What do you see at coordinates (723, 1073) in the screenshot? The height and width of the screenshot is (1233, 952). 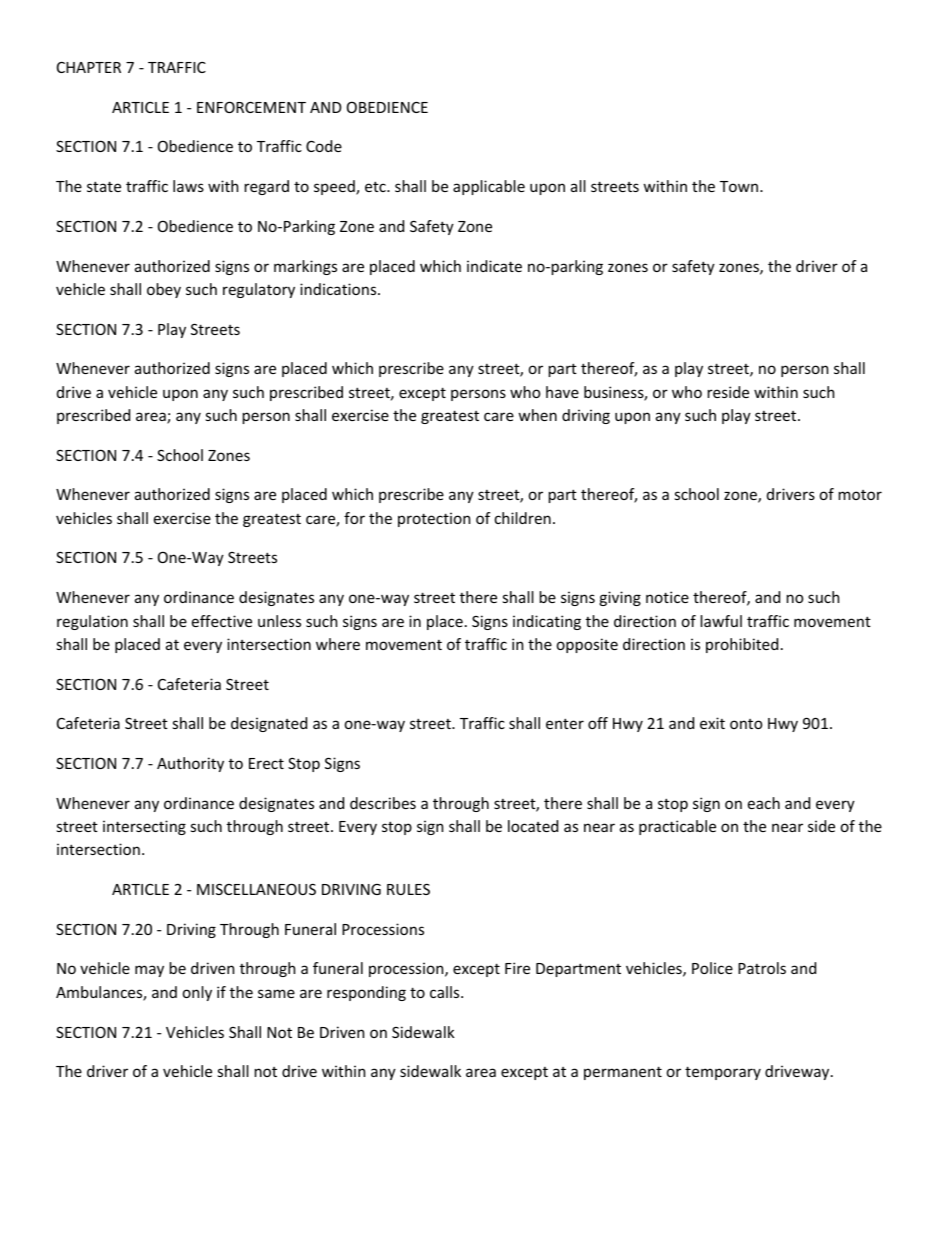 I see `temporary` at bounding box center [723, 1073].
